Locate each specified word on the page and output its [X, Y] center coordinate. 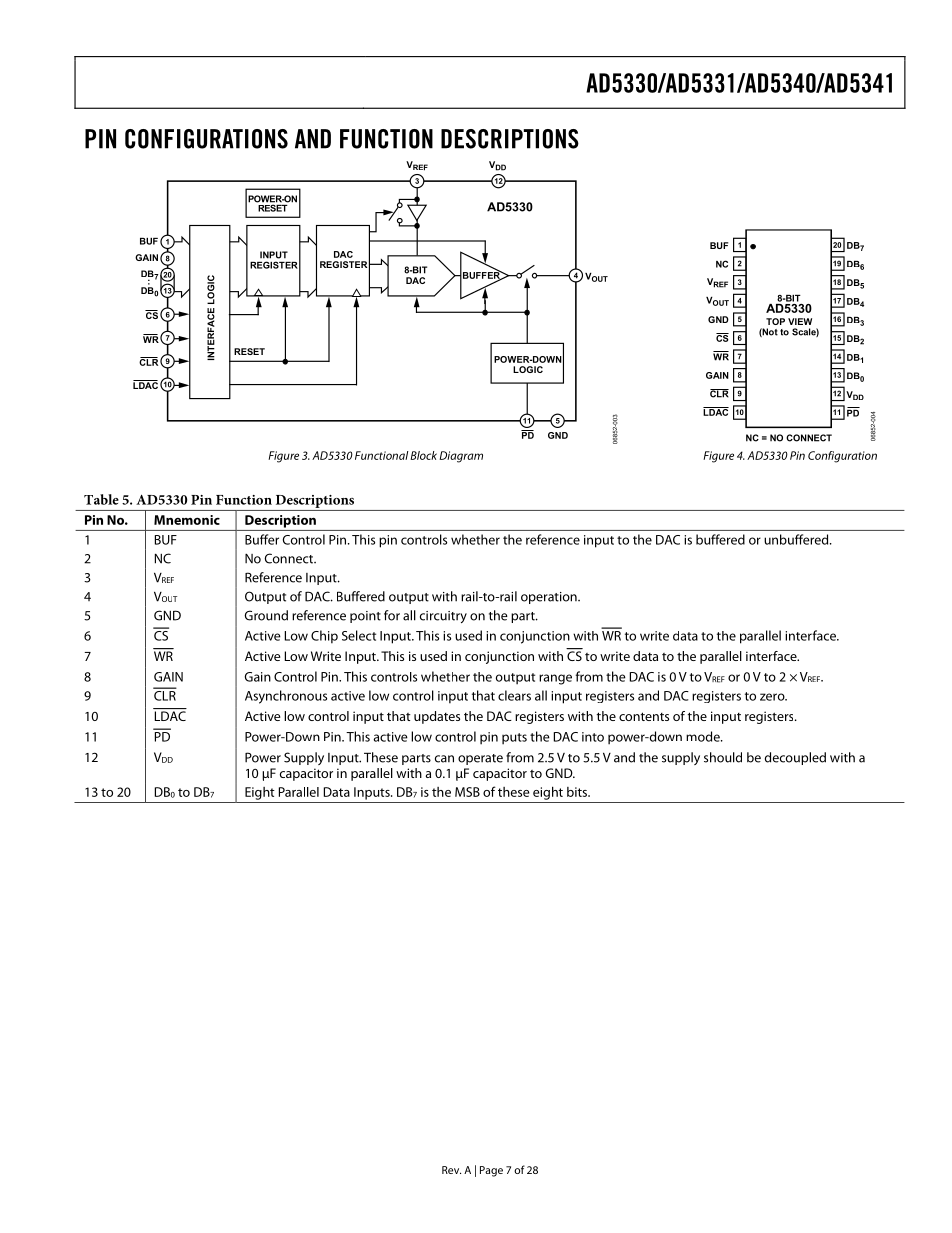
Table [101, 499]
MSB [467, 792]
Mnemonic [187, 520]
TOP [775, 321]
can [444, 759]
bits [578, 792]
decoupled [795, 758]
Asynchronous [286, 697]
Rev [451, 1170]
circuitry [443, 617]
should [723, 757]
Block [423, 455]
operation [550, 598]
